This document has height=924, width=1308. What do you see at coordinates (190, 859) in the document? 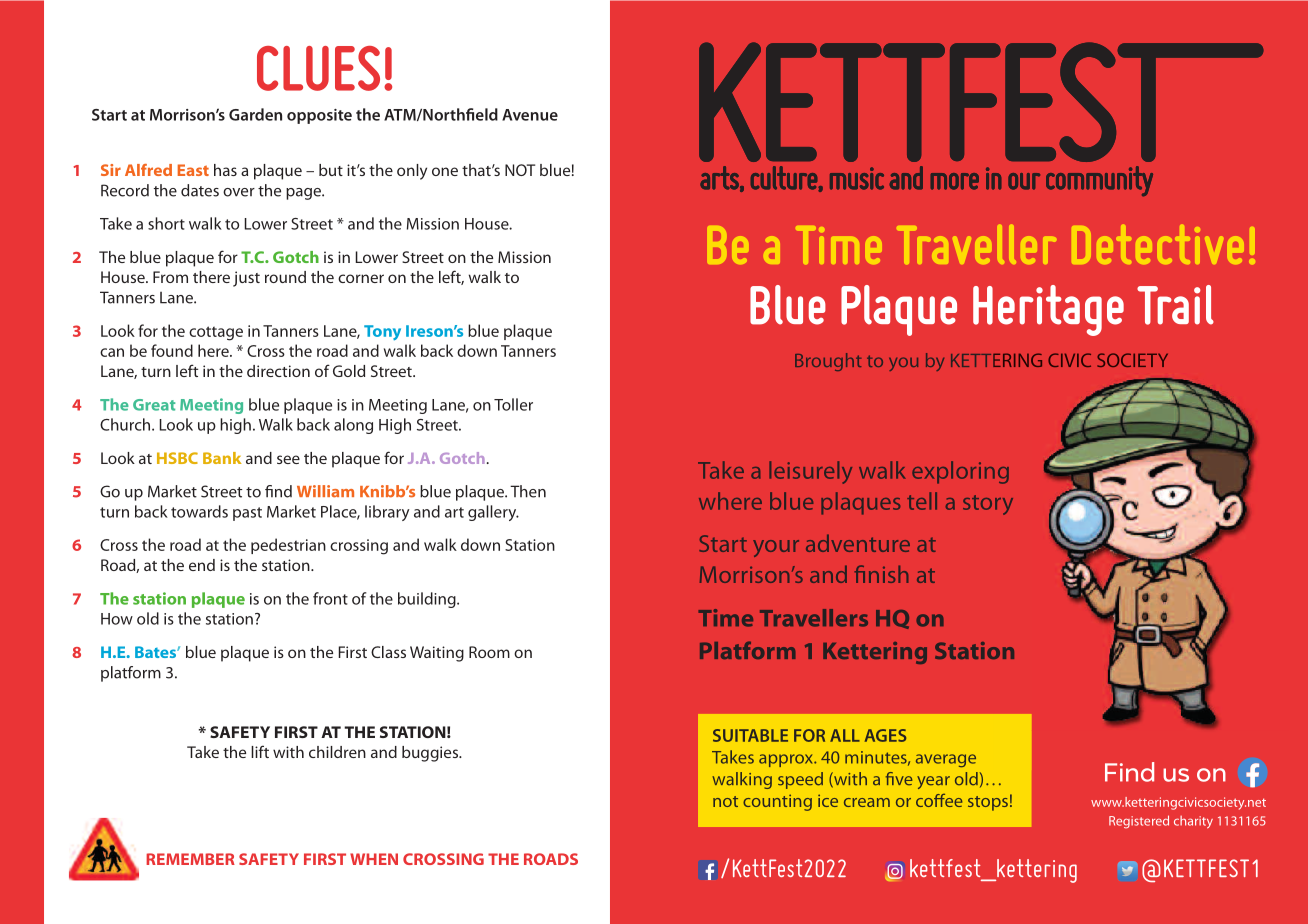
I see `REMEMBER` at bounding box center [190, 859].
